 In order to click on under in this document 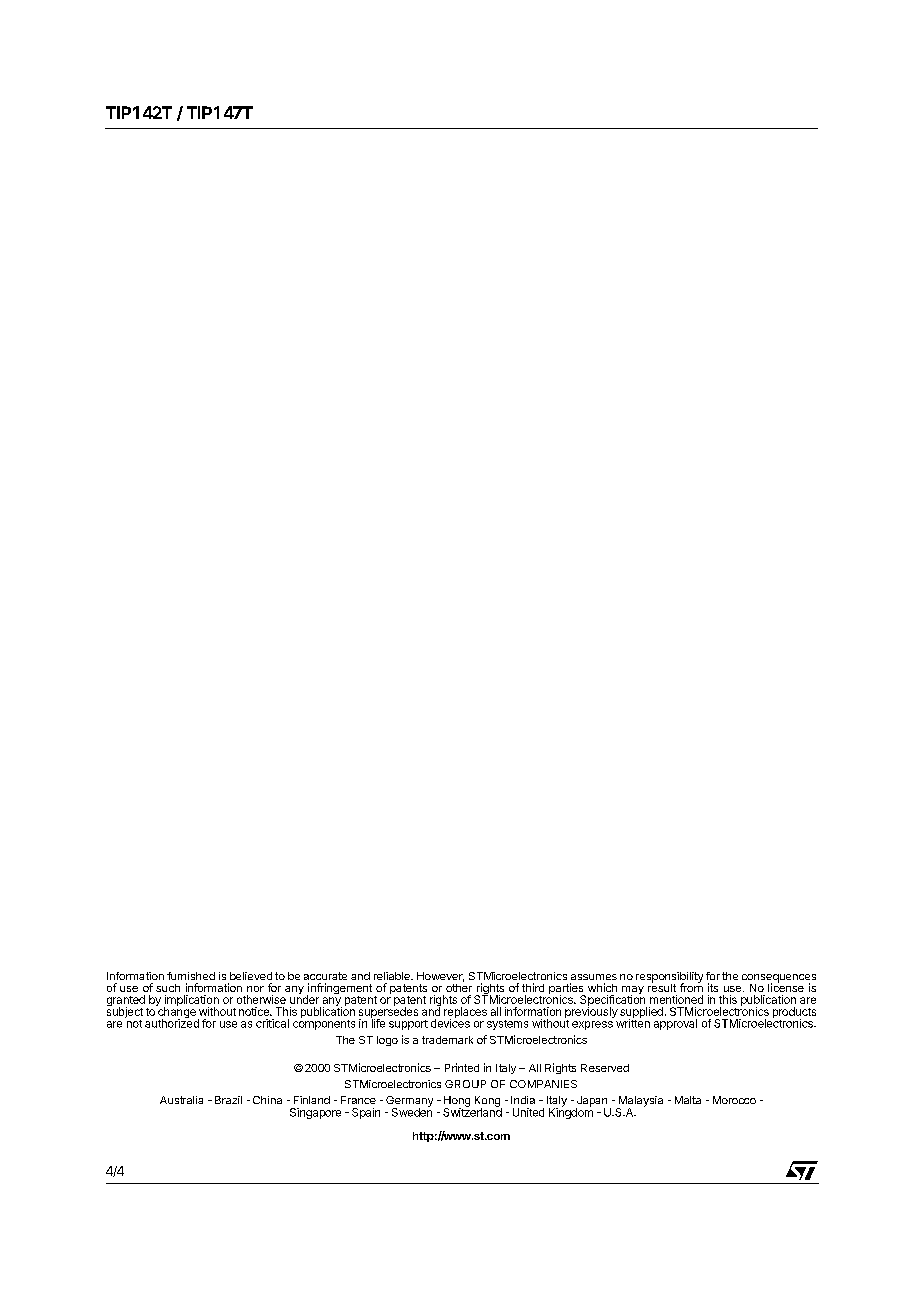, I will do `click(304, 998)`.
